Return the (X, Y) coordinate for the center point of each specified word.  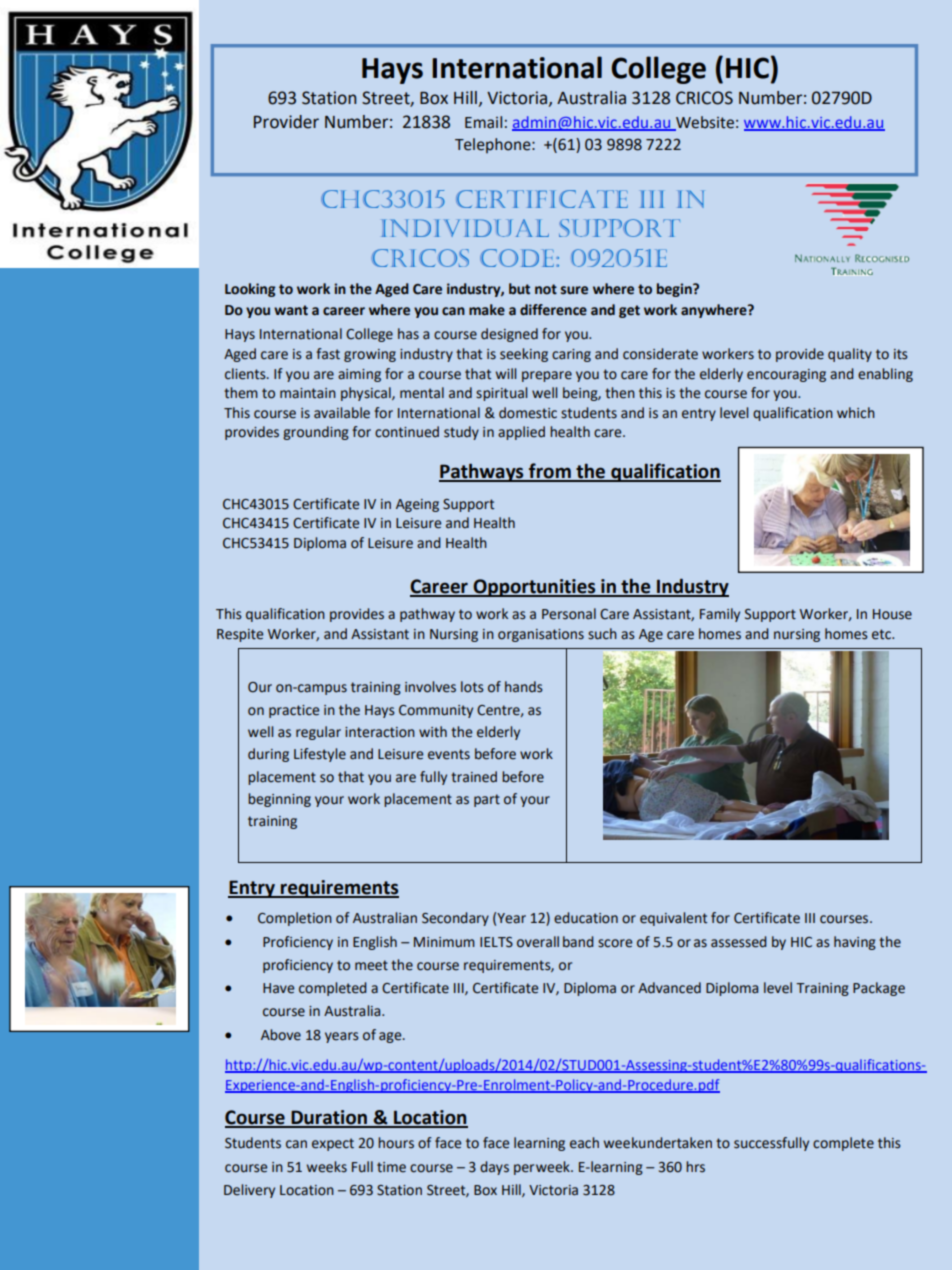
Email (483, 122)
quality (850, 355)
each (584, 1143)
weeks (327, 1167)
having (855, 943)
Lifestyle (320, 755)
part (487, 800)
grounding (316, 433)
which (856, 413)
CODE (517, 258)
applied (521, 433)
